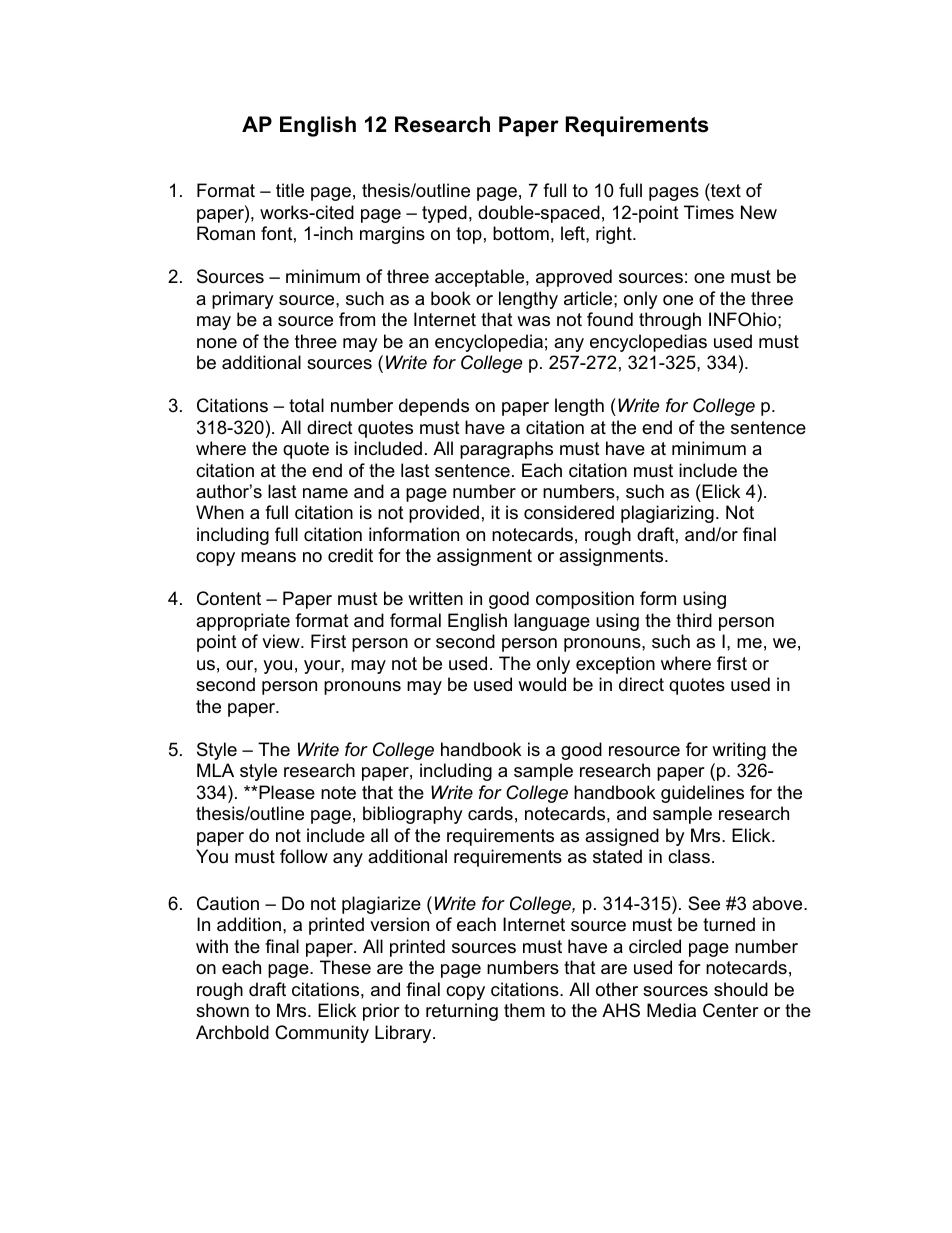 The width and height of the screenshot is (952, 1233). I want to click on paragraphs, so click(506, 450).
